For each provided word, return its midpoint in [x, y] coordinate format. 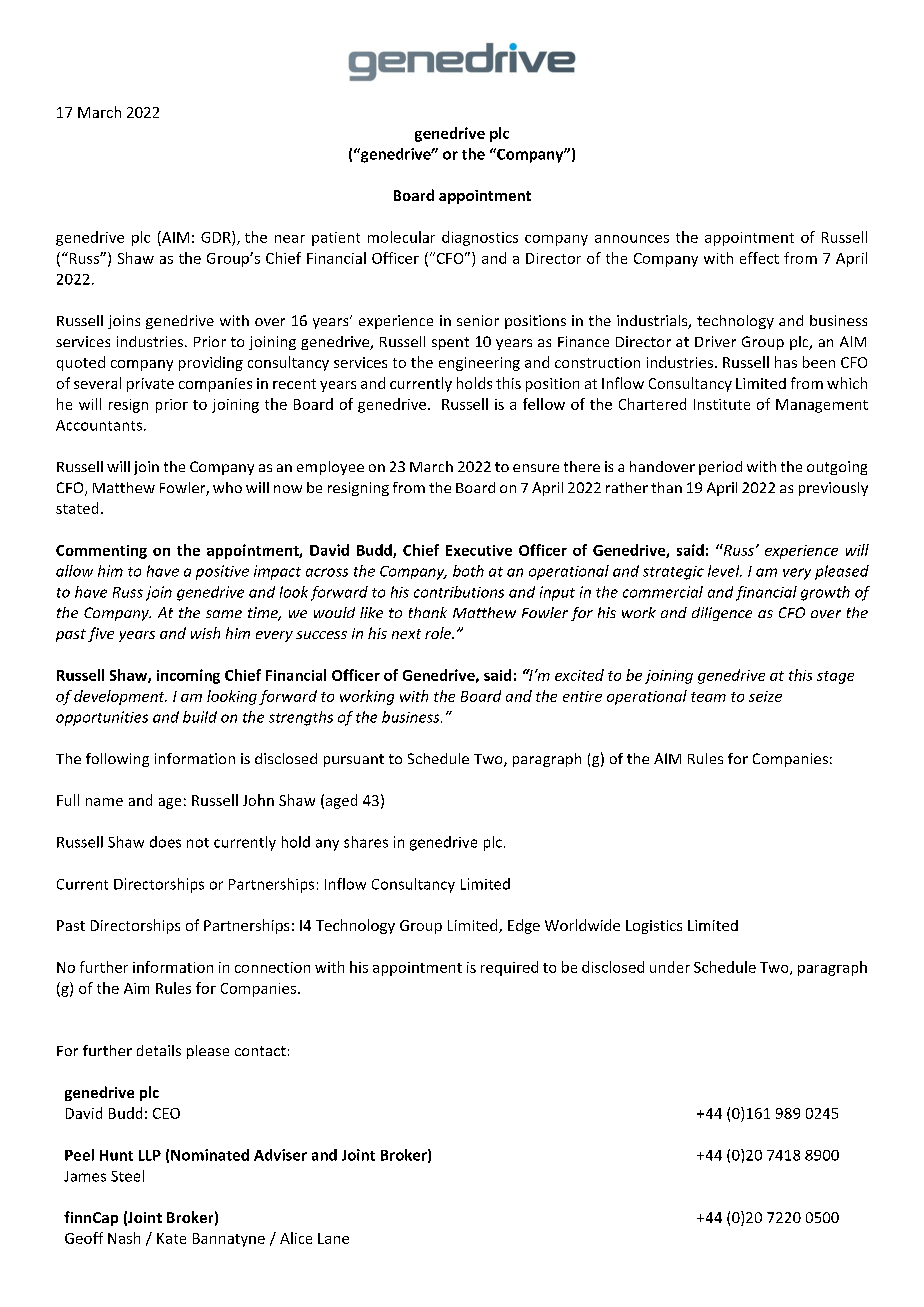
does [165, 842]
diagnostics [480, 238]
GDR [217, 237]
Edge [524, 926]
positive [222, 572]
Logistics [654, 927]
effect [759, 258]
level [725, 571]
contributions [459, 592]
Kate [171, 1238]
